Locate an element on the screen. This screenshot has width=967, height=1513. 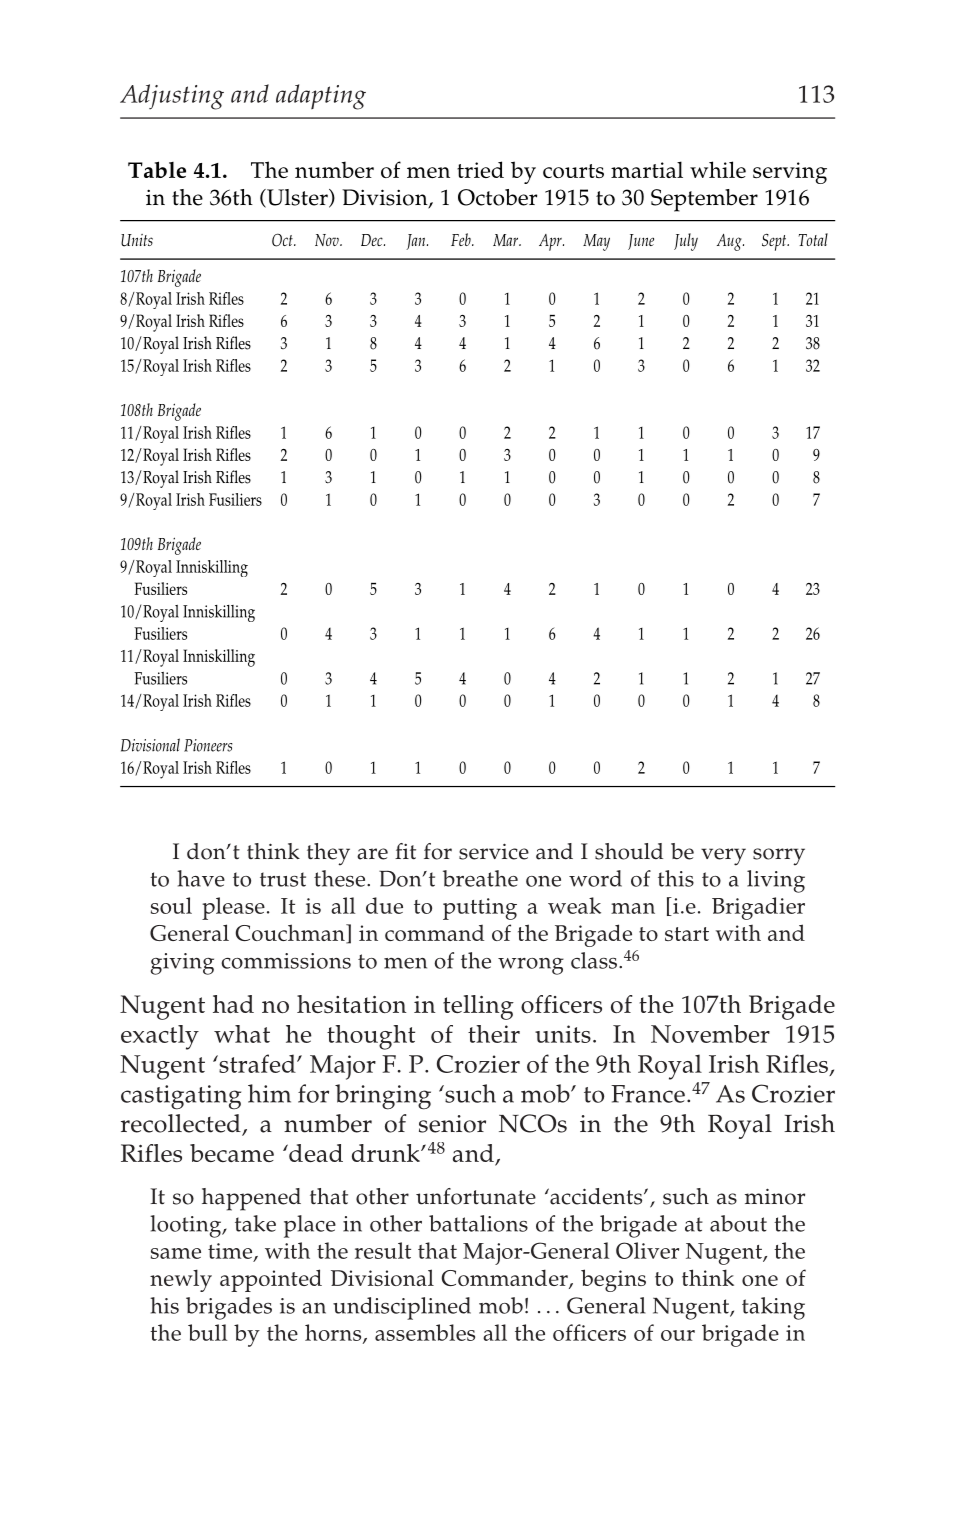
appointed is located at coordinates (271, 1280).
